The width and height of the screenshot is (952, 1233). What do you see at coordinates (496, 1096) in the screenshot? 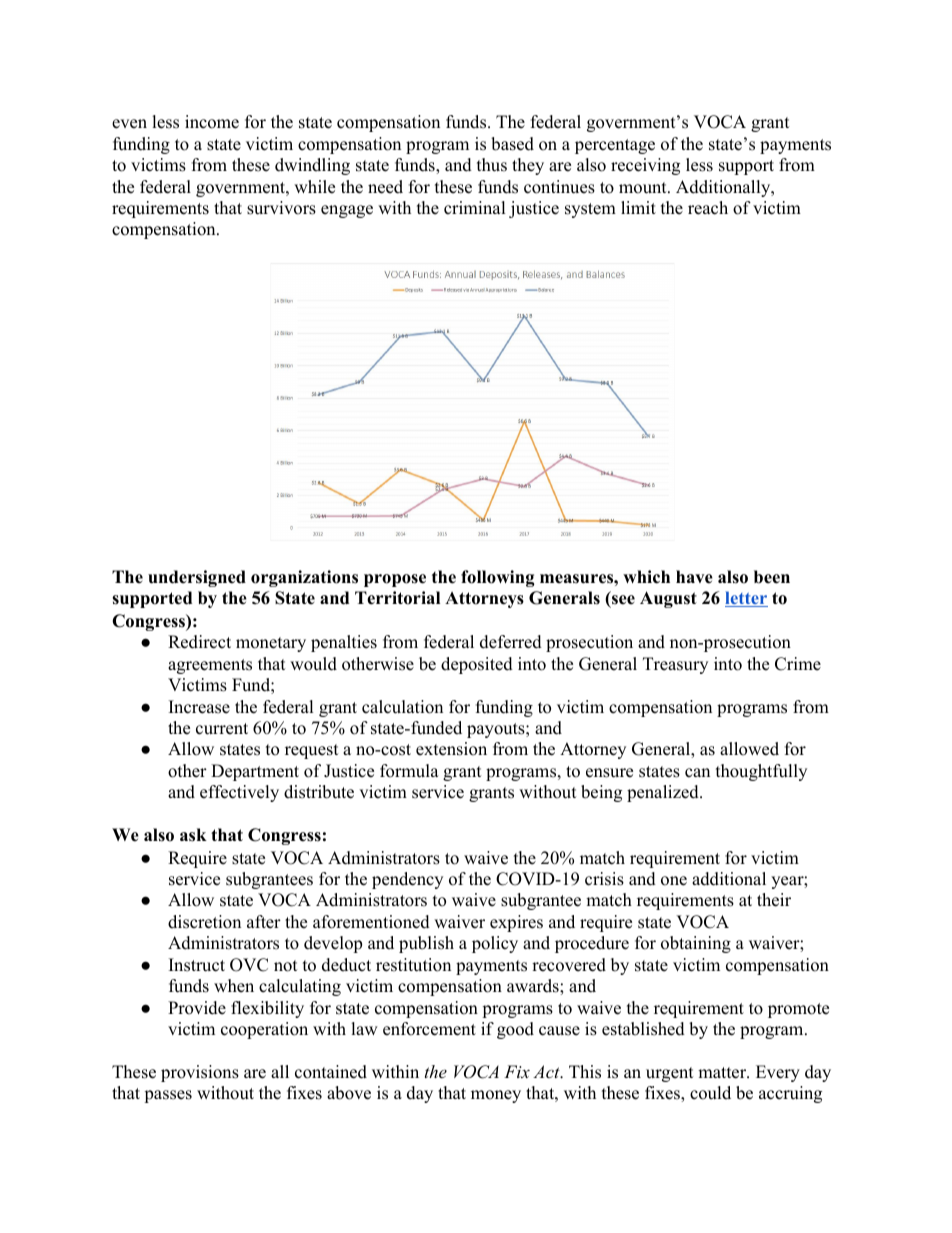
I see `money` at bounding box center [496, 1096].
